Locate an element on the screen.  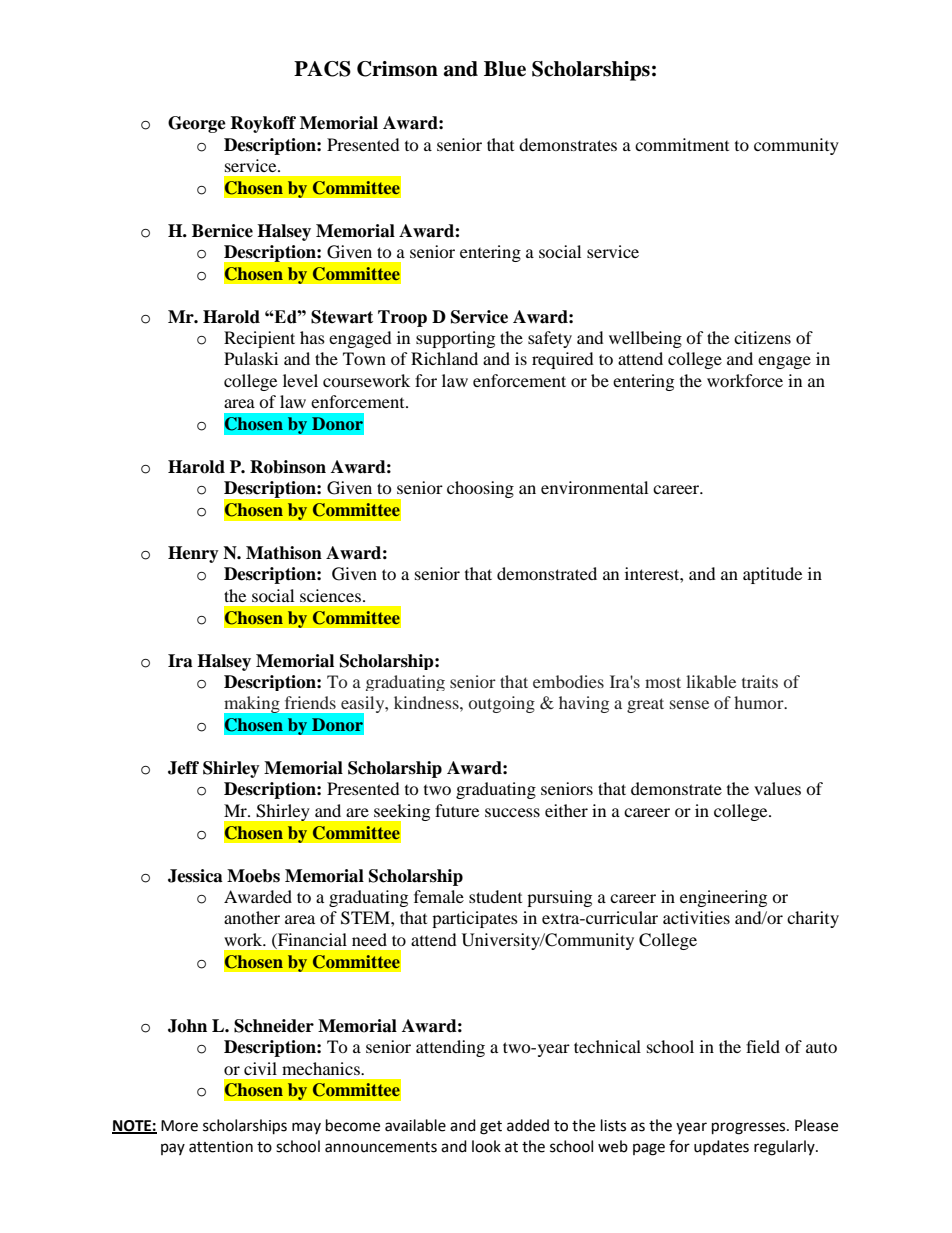
Blue is located at coordinates (505, 69).
